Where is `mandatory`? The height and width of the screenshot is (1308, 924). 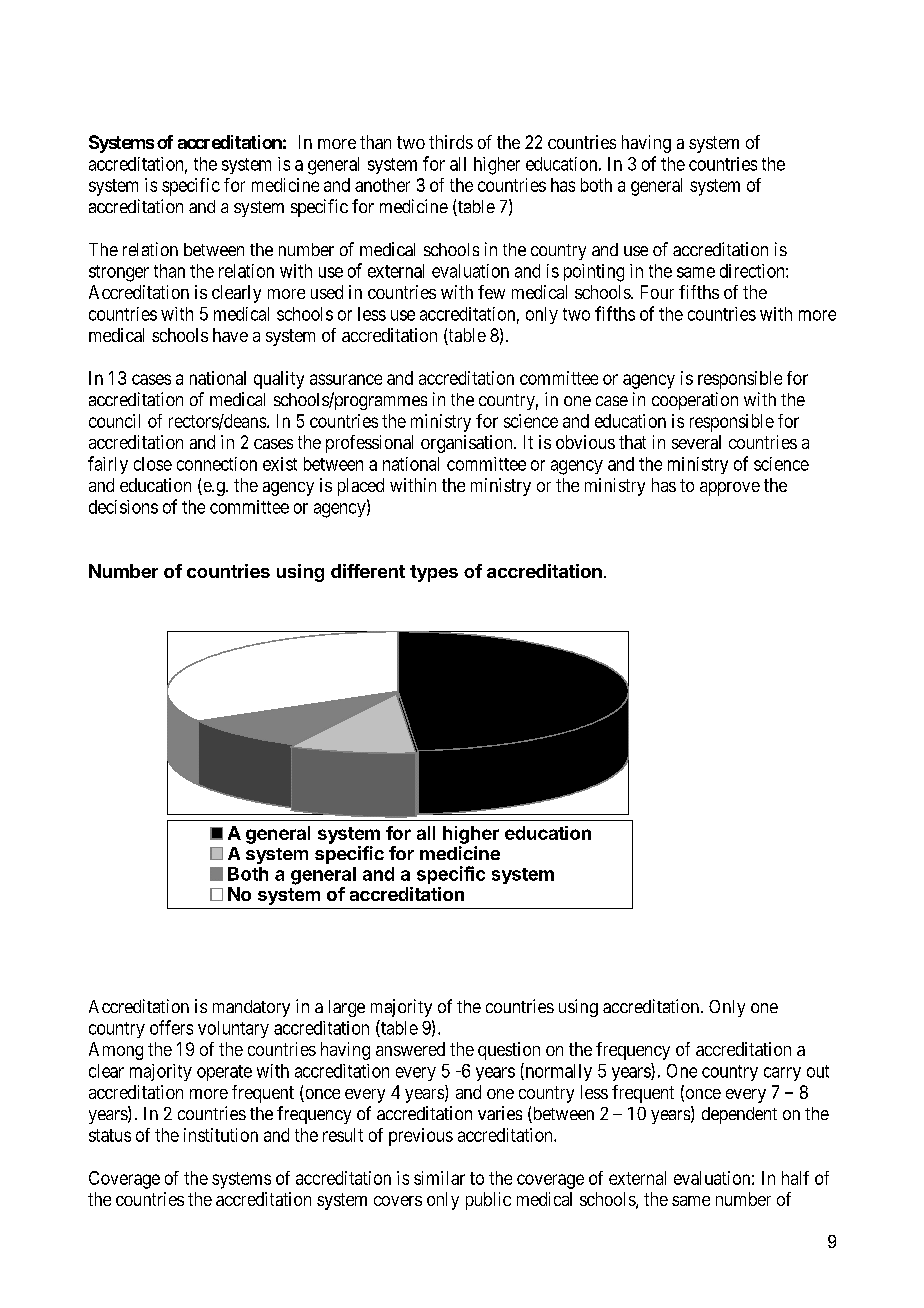 mandatory is located at coordinates (251, 1008).
